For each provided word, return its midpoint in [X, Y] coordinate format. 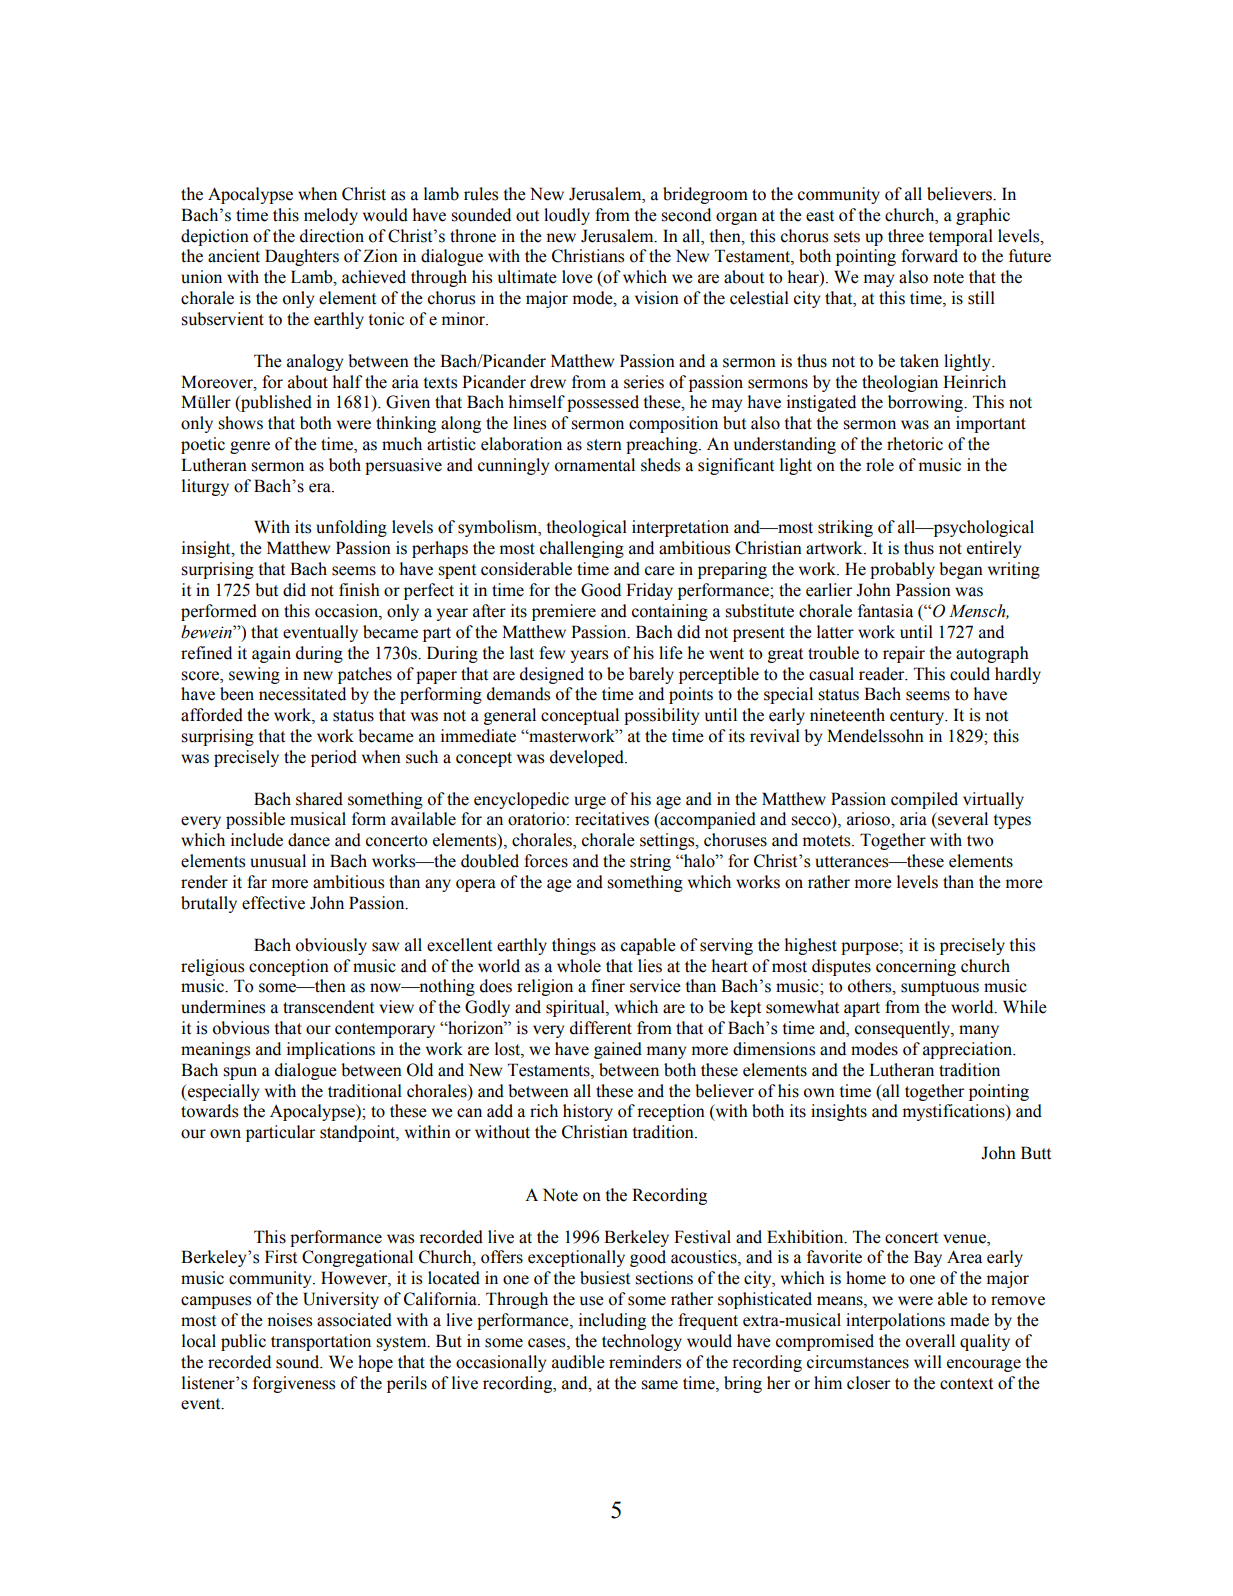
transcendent [328, 1007]
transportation [321, 1342]
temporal [960, 237]
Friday [649, 591]
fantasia [885, 611]
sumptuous [940, 988]
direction [332, 236]
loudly [567, 216]
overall [930, 1341]
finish [359, 590]
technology [642, 1342]
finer [608, 986]
